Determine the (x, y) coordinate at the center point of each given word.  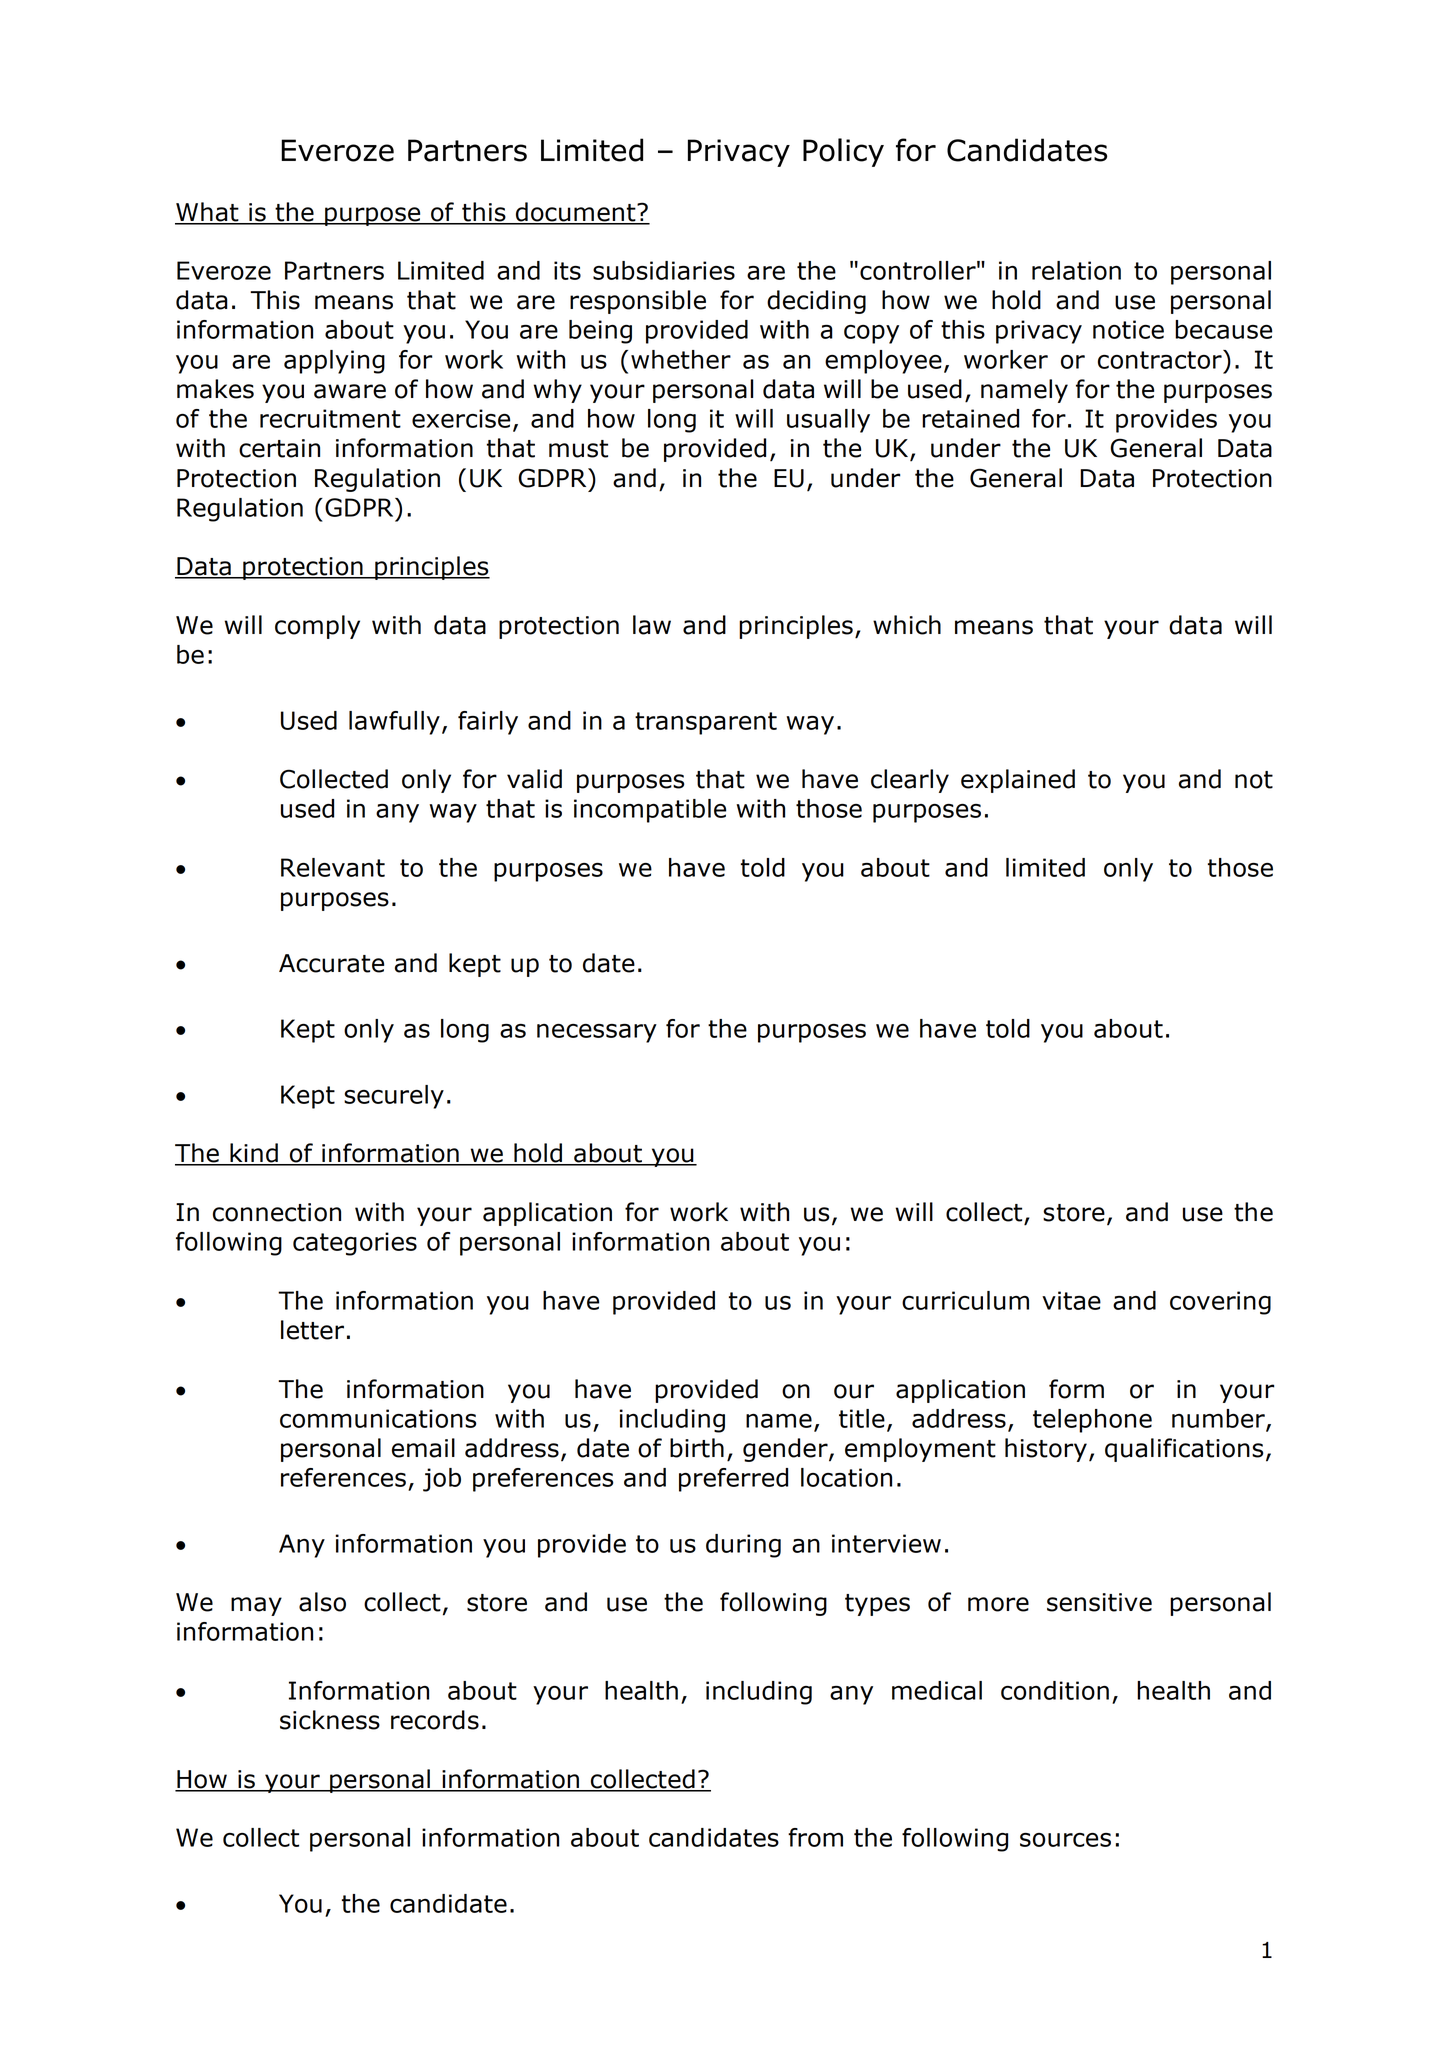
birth (697, 1448)
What (208, 213)
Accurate (331, 963)
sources (1065, 1840)
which (907, 625)
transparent (706, 723)
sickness (330, 1720)
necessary (597, 1033)
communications (378, 1418)
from (815, 1837)
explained (1018, 781)
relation (1076, 270)
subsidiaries (664, 270)
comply (317, 627)
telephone (1092, 1421)
